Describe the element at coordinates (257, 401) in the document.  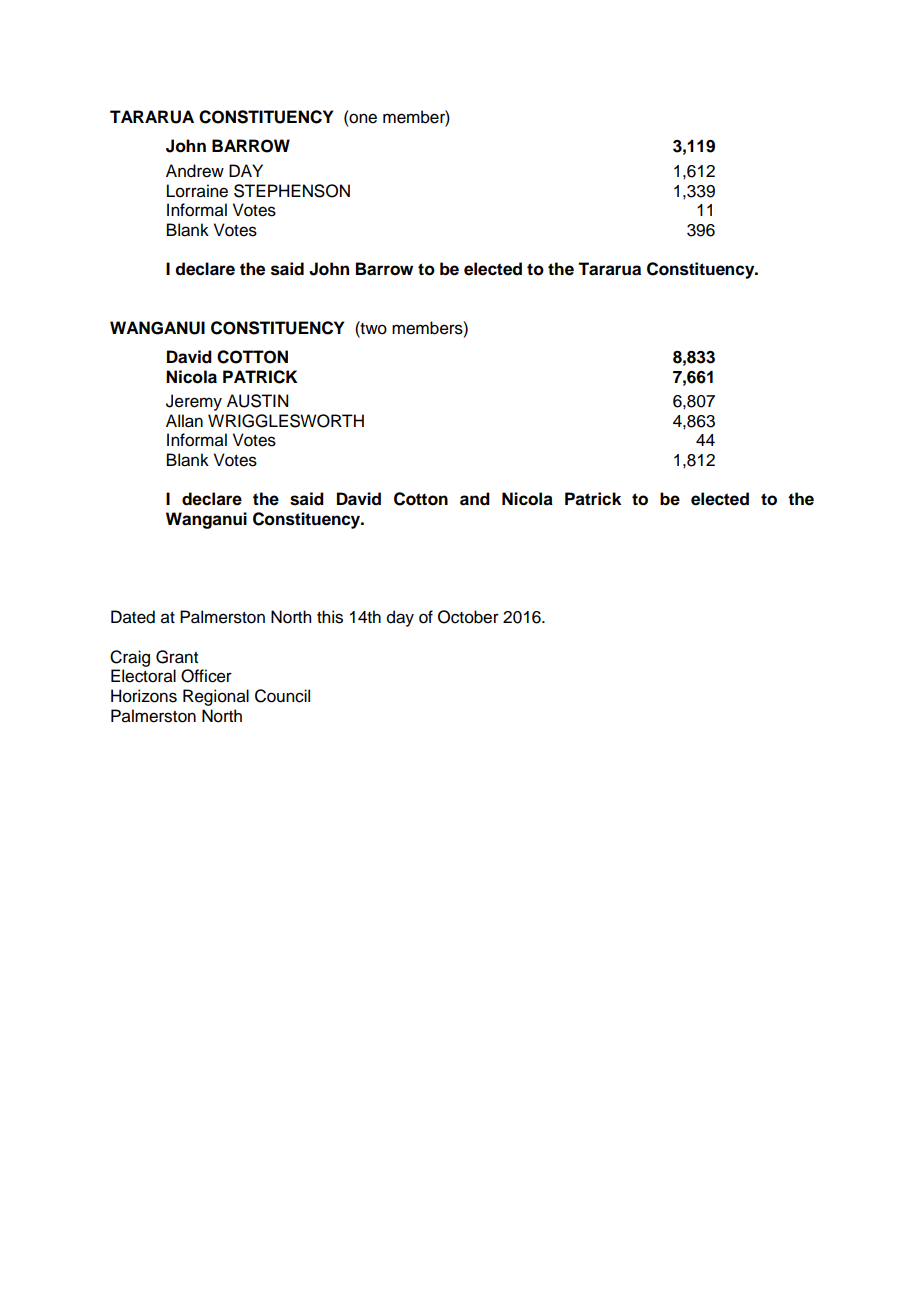
I see `AUSTIN` at that location.
